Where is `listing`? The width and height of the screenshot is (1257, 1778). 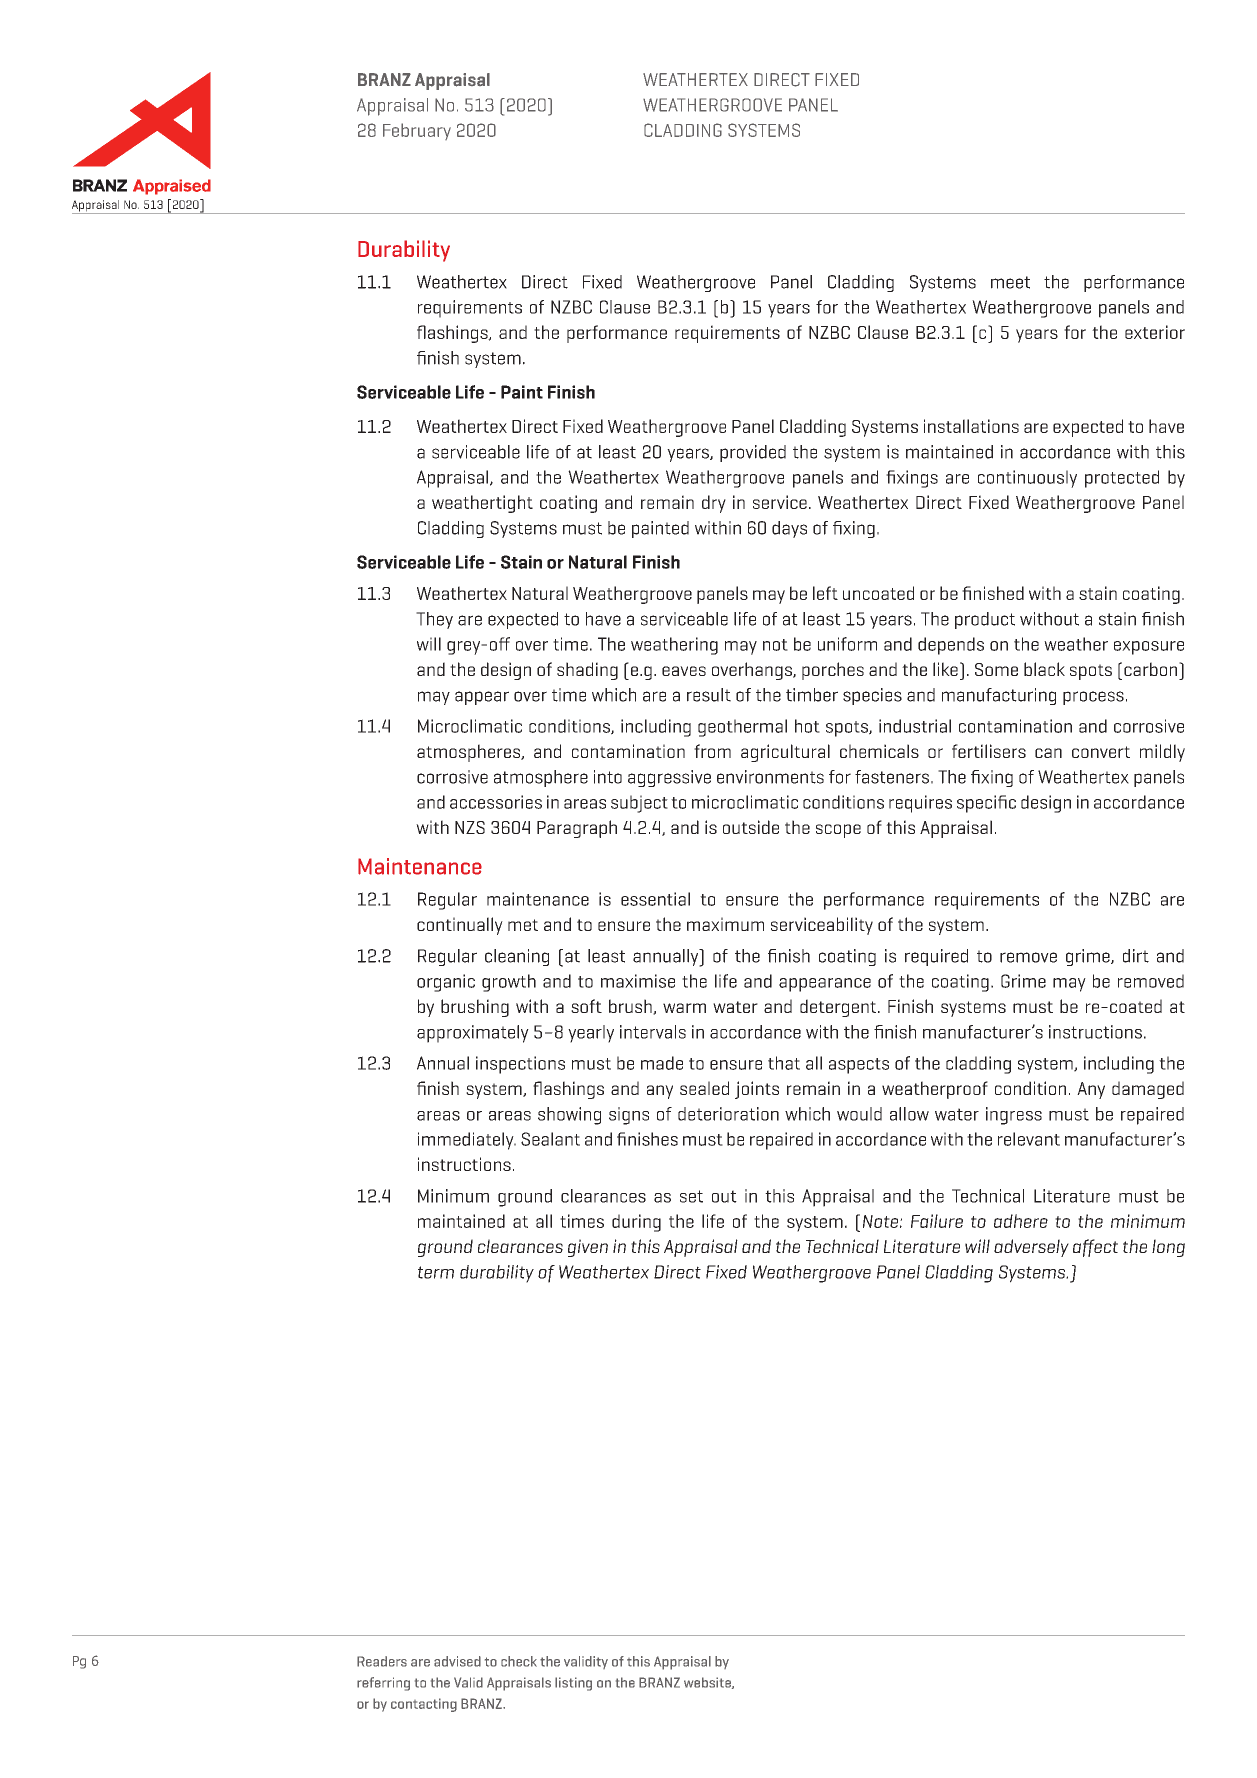 listing is located at coordinates (573, 1684).
